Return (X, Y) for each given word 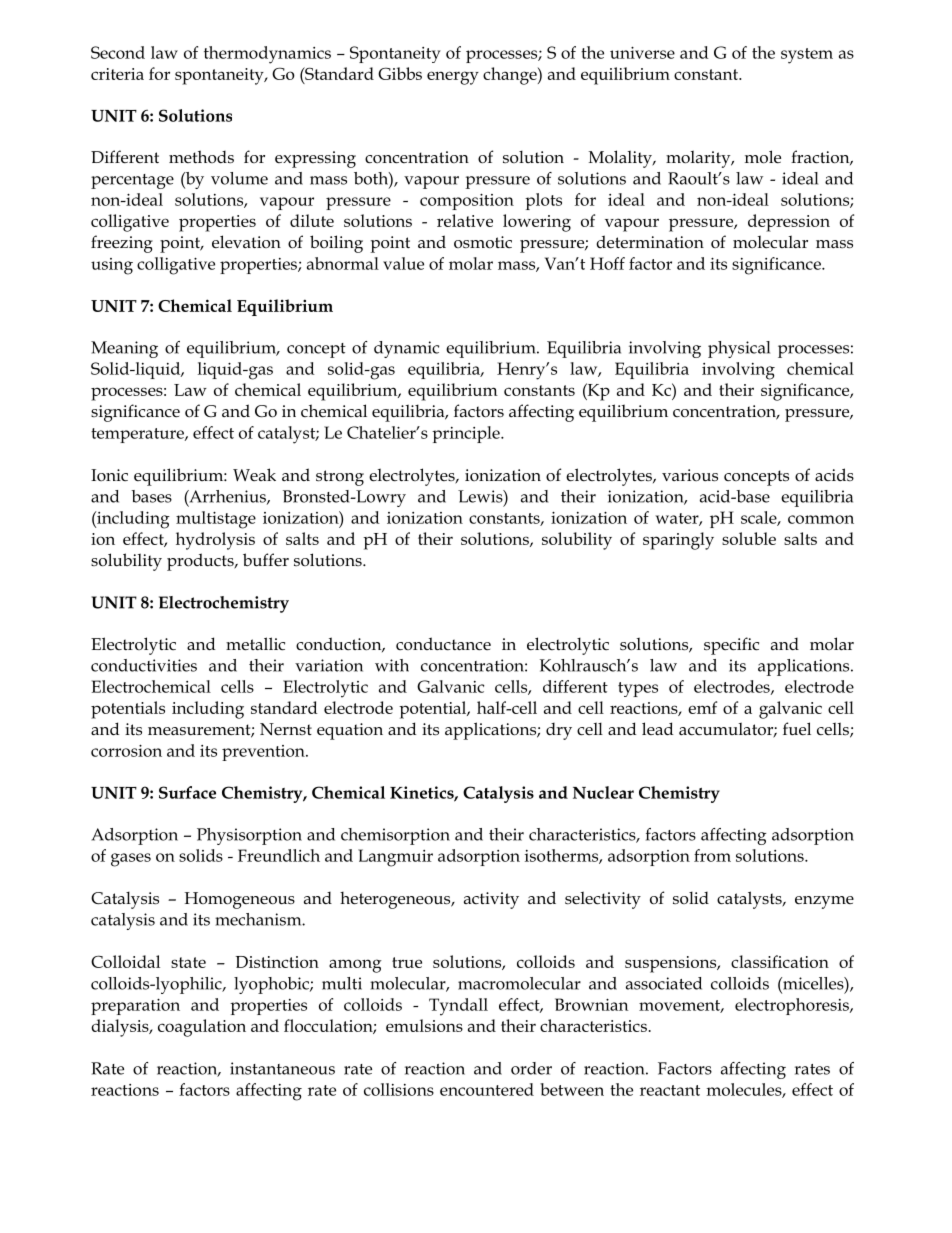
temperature (138, 435)
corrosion (126, 751)
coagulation (202, 1028)
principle (467, 434)
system (807, 56)
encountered (487, 1089)
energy (453, 78)
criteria (117, 74)
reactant (670, 1090)
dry (559, 731)
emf (702, 707)
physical (739, 349)
